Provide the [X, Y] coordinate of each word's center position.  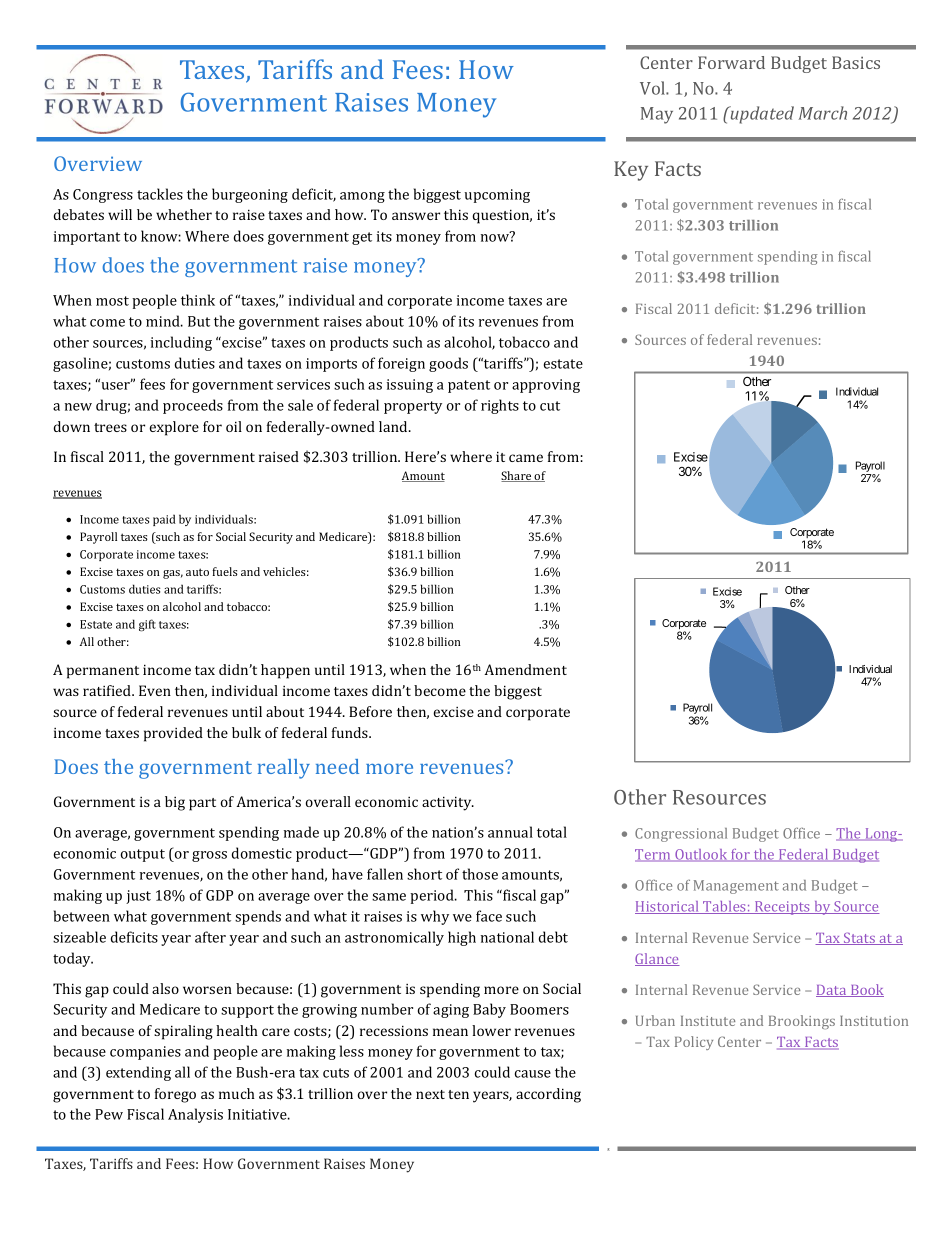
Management [736, 887]
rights [500, 406]
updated [761, 115]
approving [546, 386]
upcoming [497, 196]
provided [173, 734]
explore [174, 428]
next [430, 1094]
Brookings [802, 1022]
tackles [160, 194]
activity [448, 803]
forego [175, 1095]
